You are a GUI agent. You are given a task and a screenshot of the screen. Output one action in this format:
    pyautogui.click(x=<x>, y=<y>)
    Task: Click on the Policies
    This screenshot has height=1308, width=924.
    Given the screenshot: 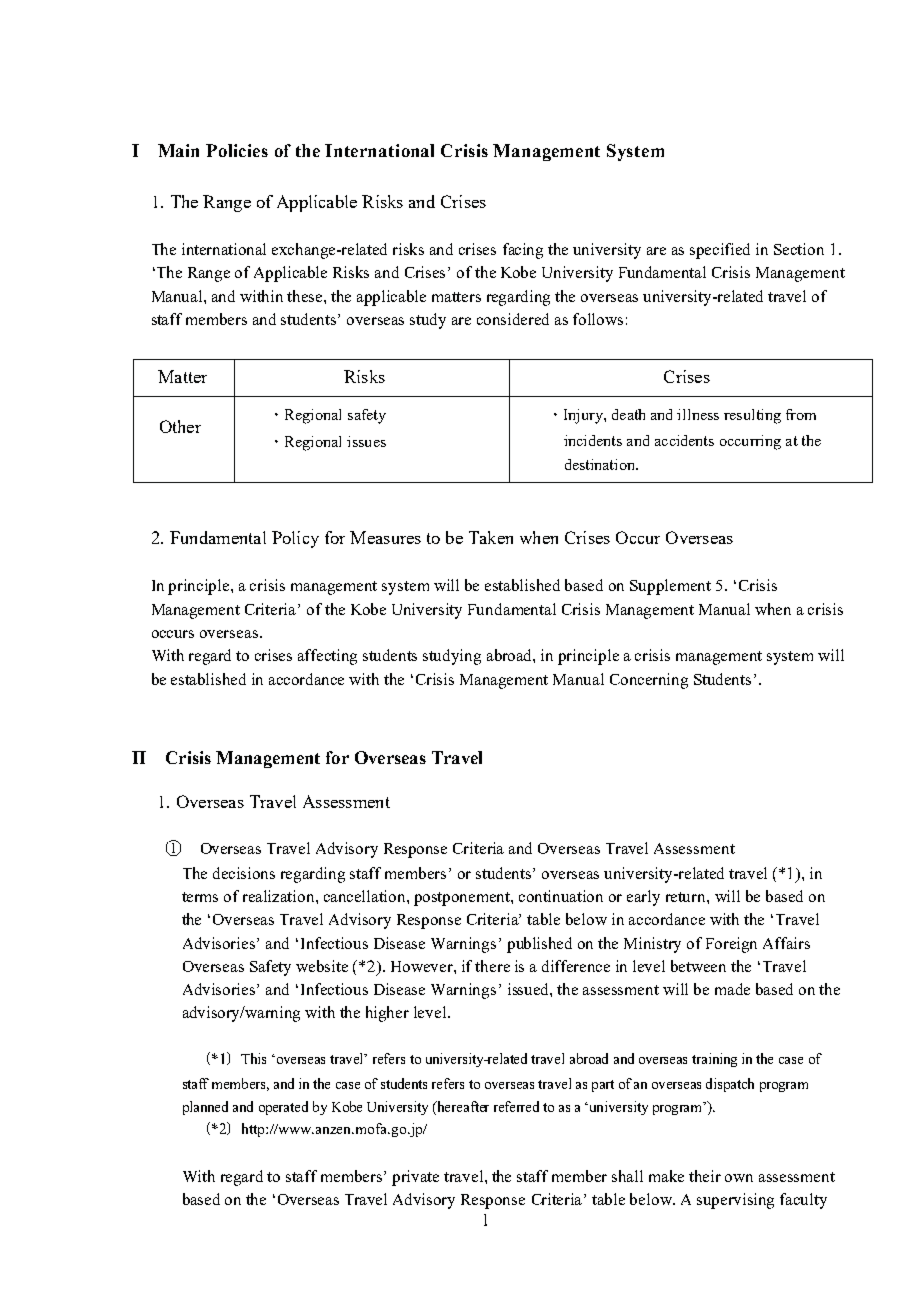 What is the action you would take?
    pyautogui.click(x=237, y=150)
